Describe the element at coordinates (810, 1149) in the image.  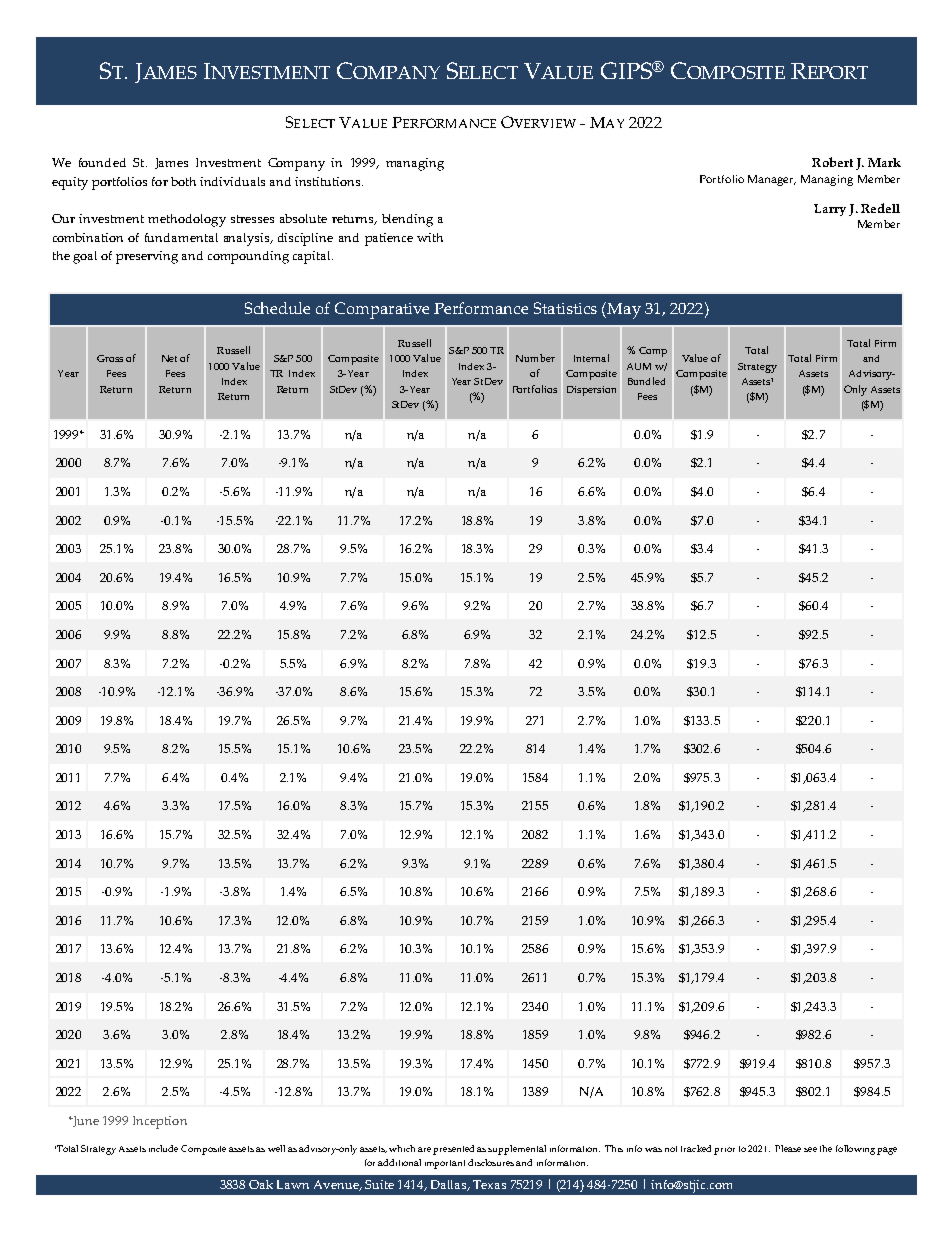
I see `see` at that location.
